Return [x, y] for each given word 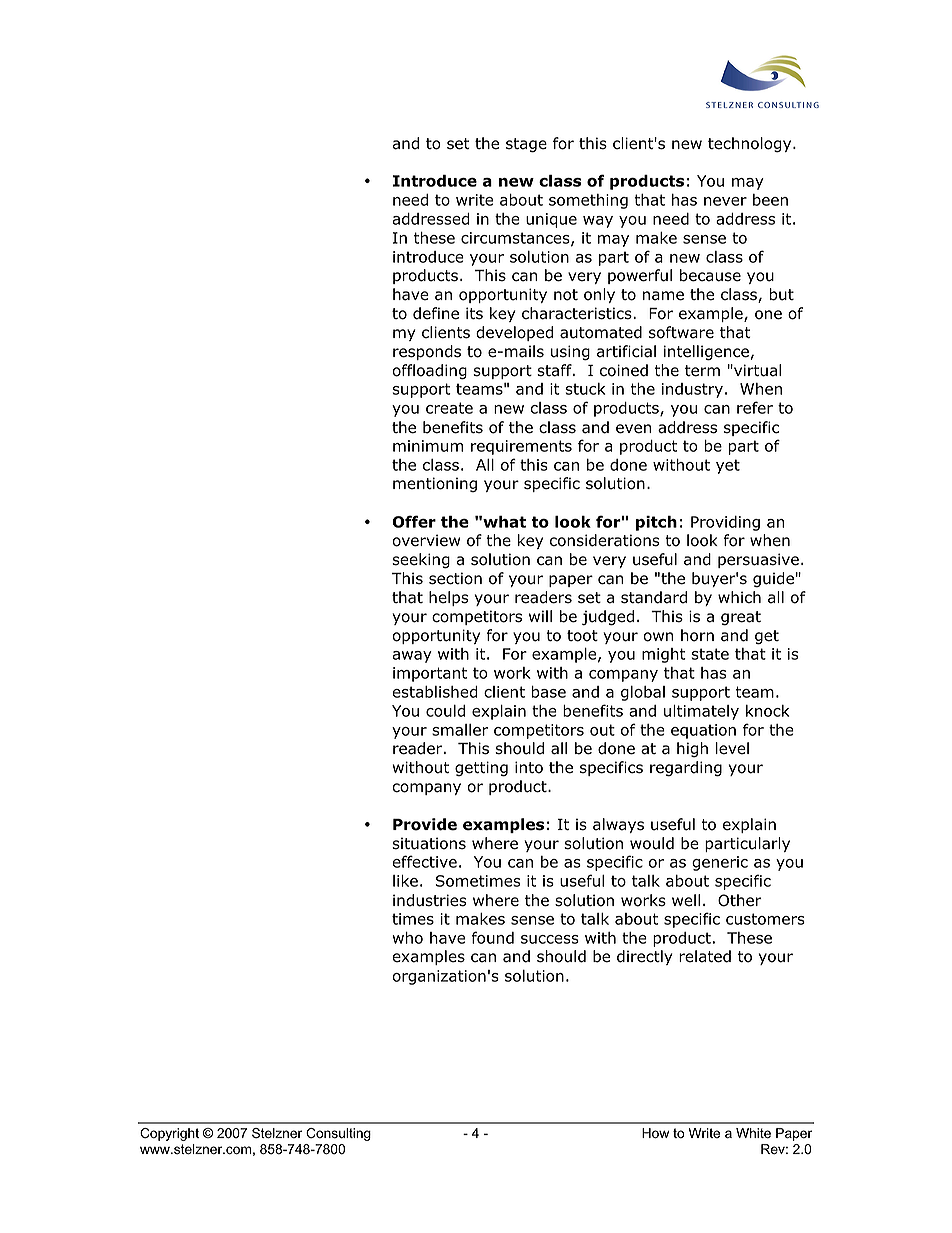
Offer [414, 521]
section [455, 578]
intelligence [706, 353]
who [407, 938]
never [725, 201]
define [436, 313]
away [412, 657]
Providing [725, 523]
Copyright [169, 1134]
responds [427, 352]
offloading [429, 372]
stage [526, 145]
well [686, 900]
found [492, 937]
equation [703, 731]
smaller [460, 730]
